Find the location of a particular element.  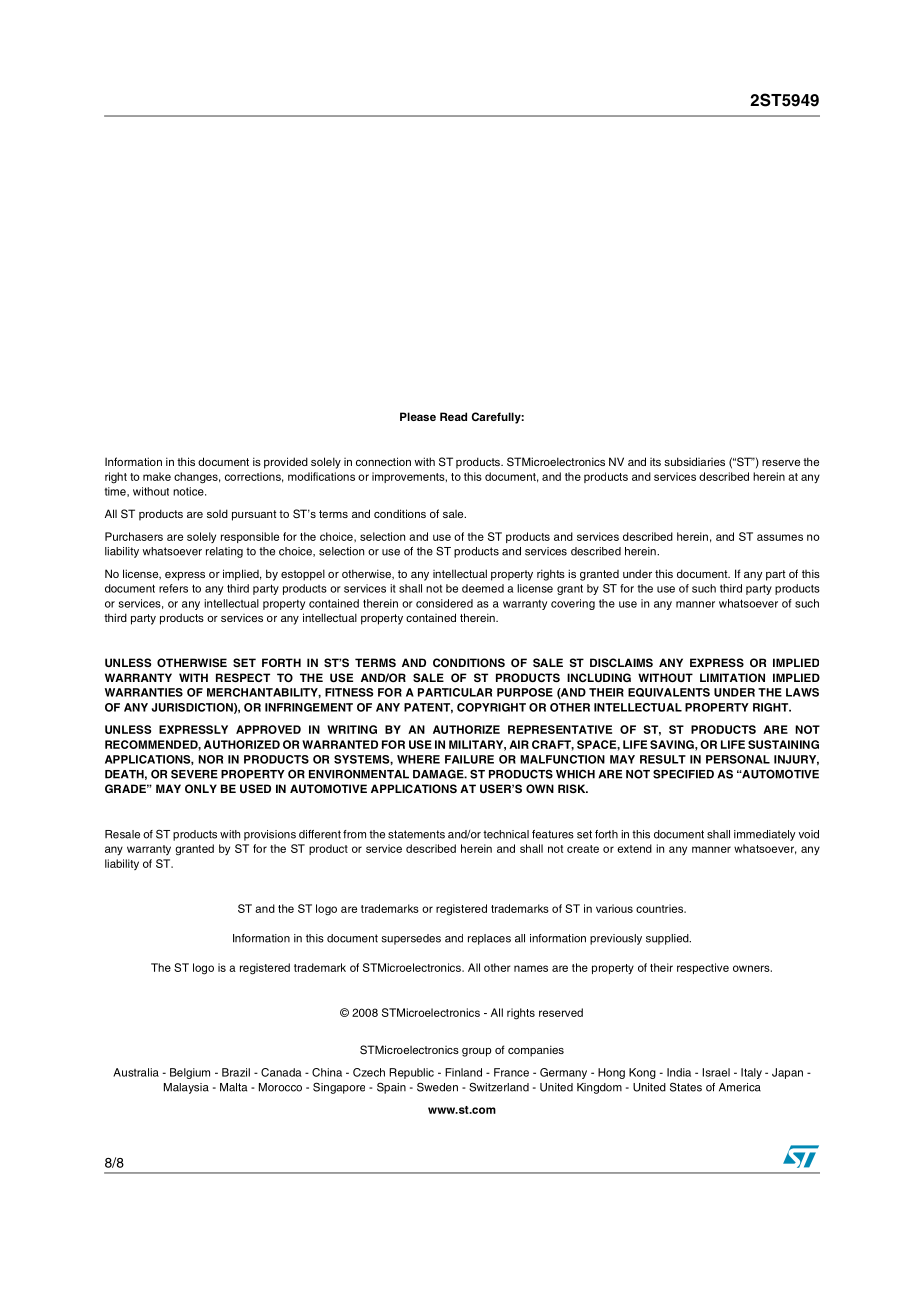

subsidiaries is located at coordinates (694, 461).
